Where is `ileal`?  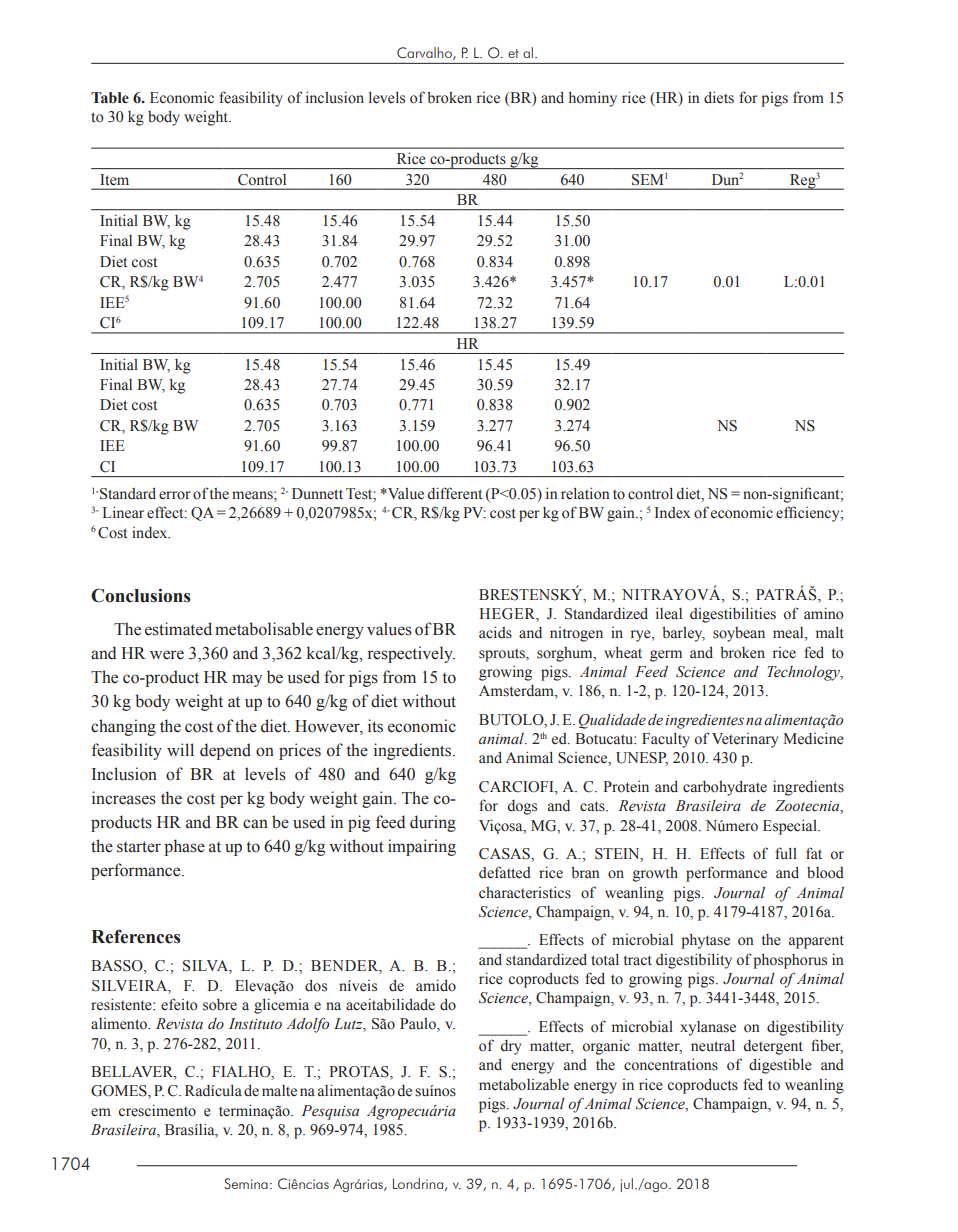 ileal is located at coordinates (669, 613).
